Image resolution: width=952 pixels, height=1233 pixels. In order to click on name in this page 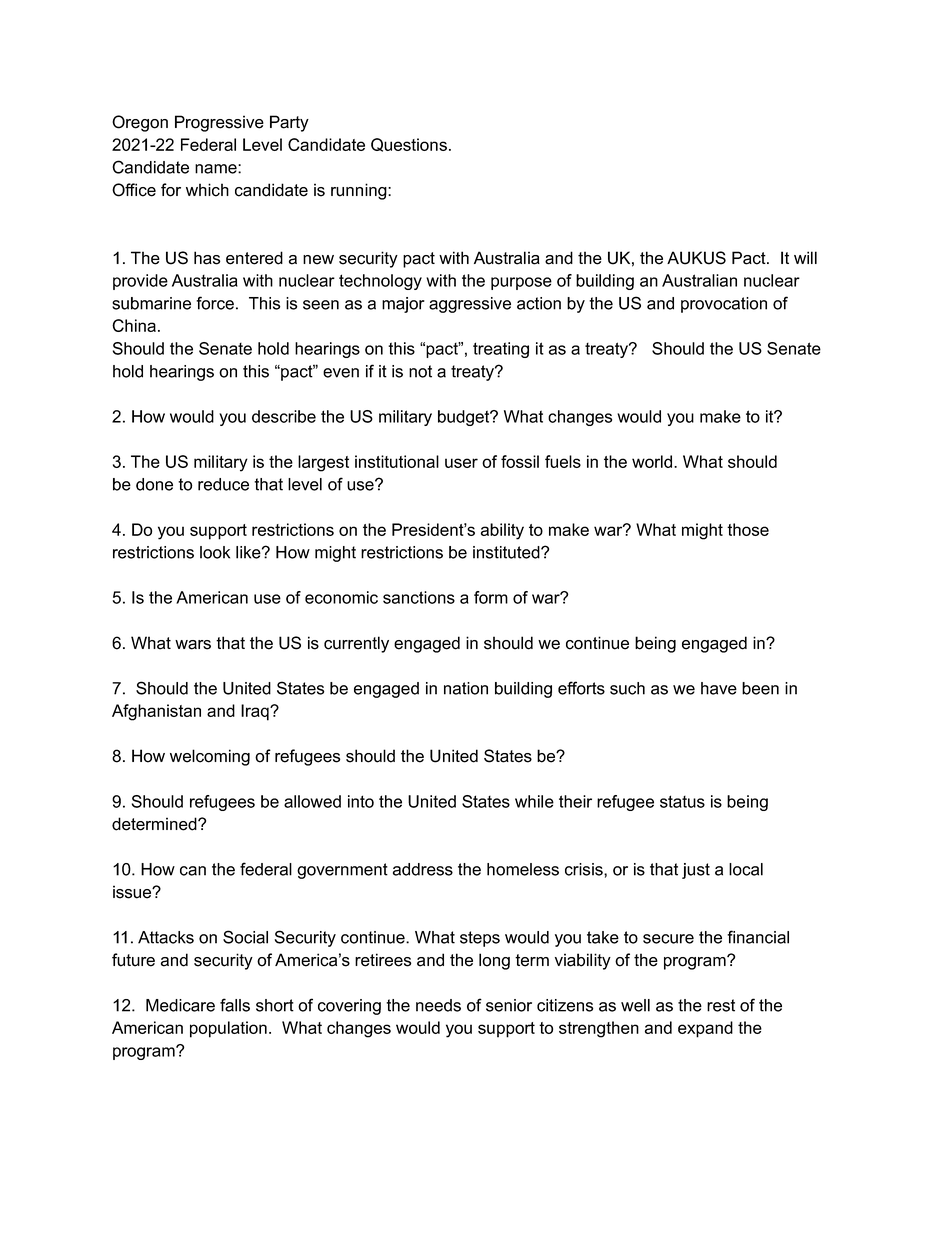, I will do `click(217, 169)`.
